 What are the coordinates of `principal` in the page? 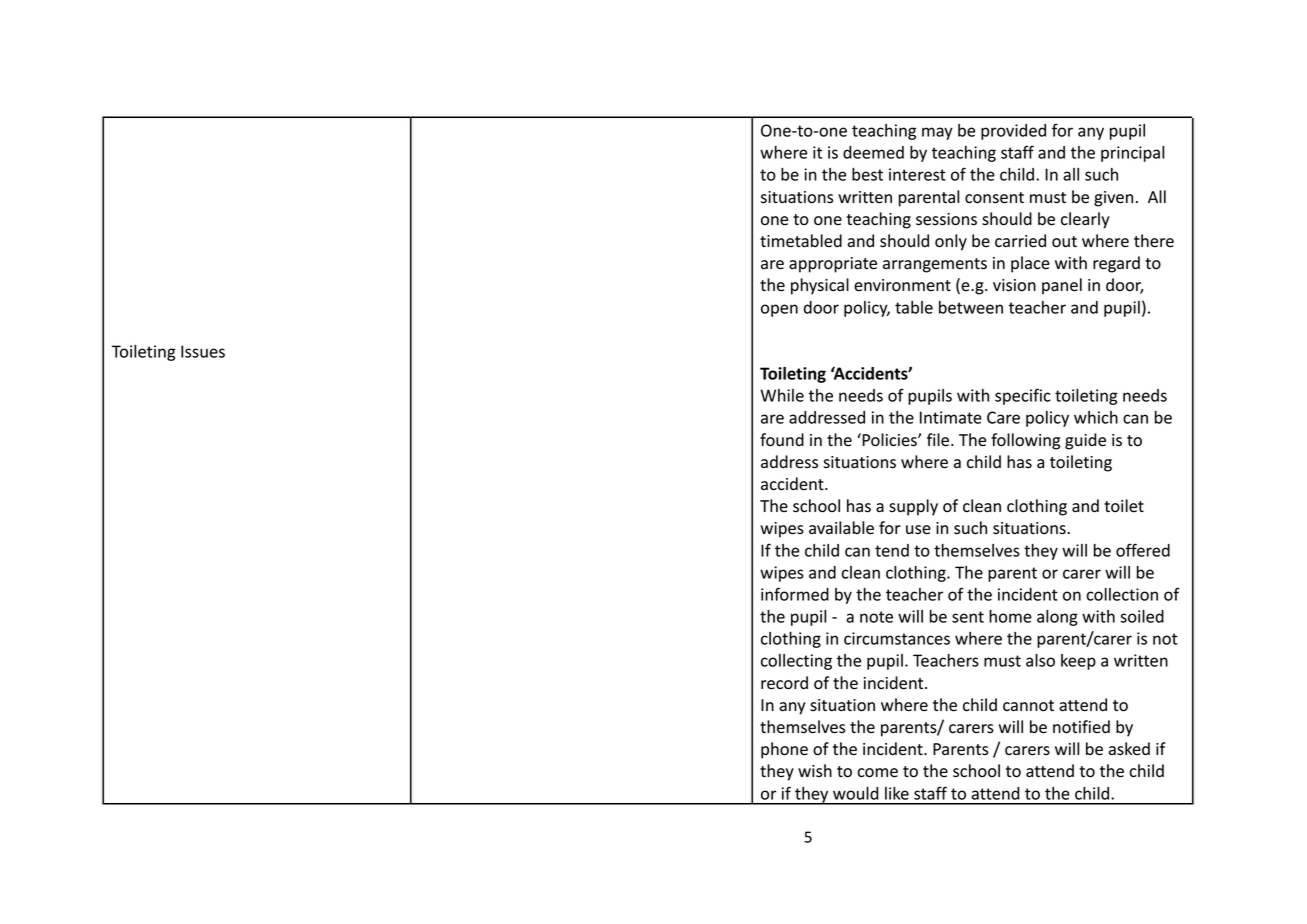 It's located at (1132, 154).
